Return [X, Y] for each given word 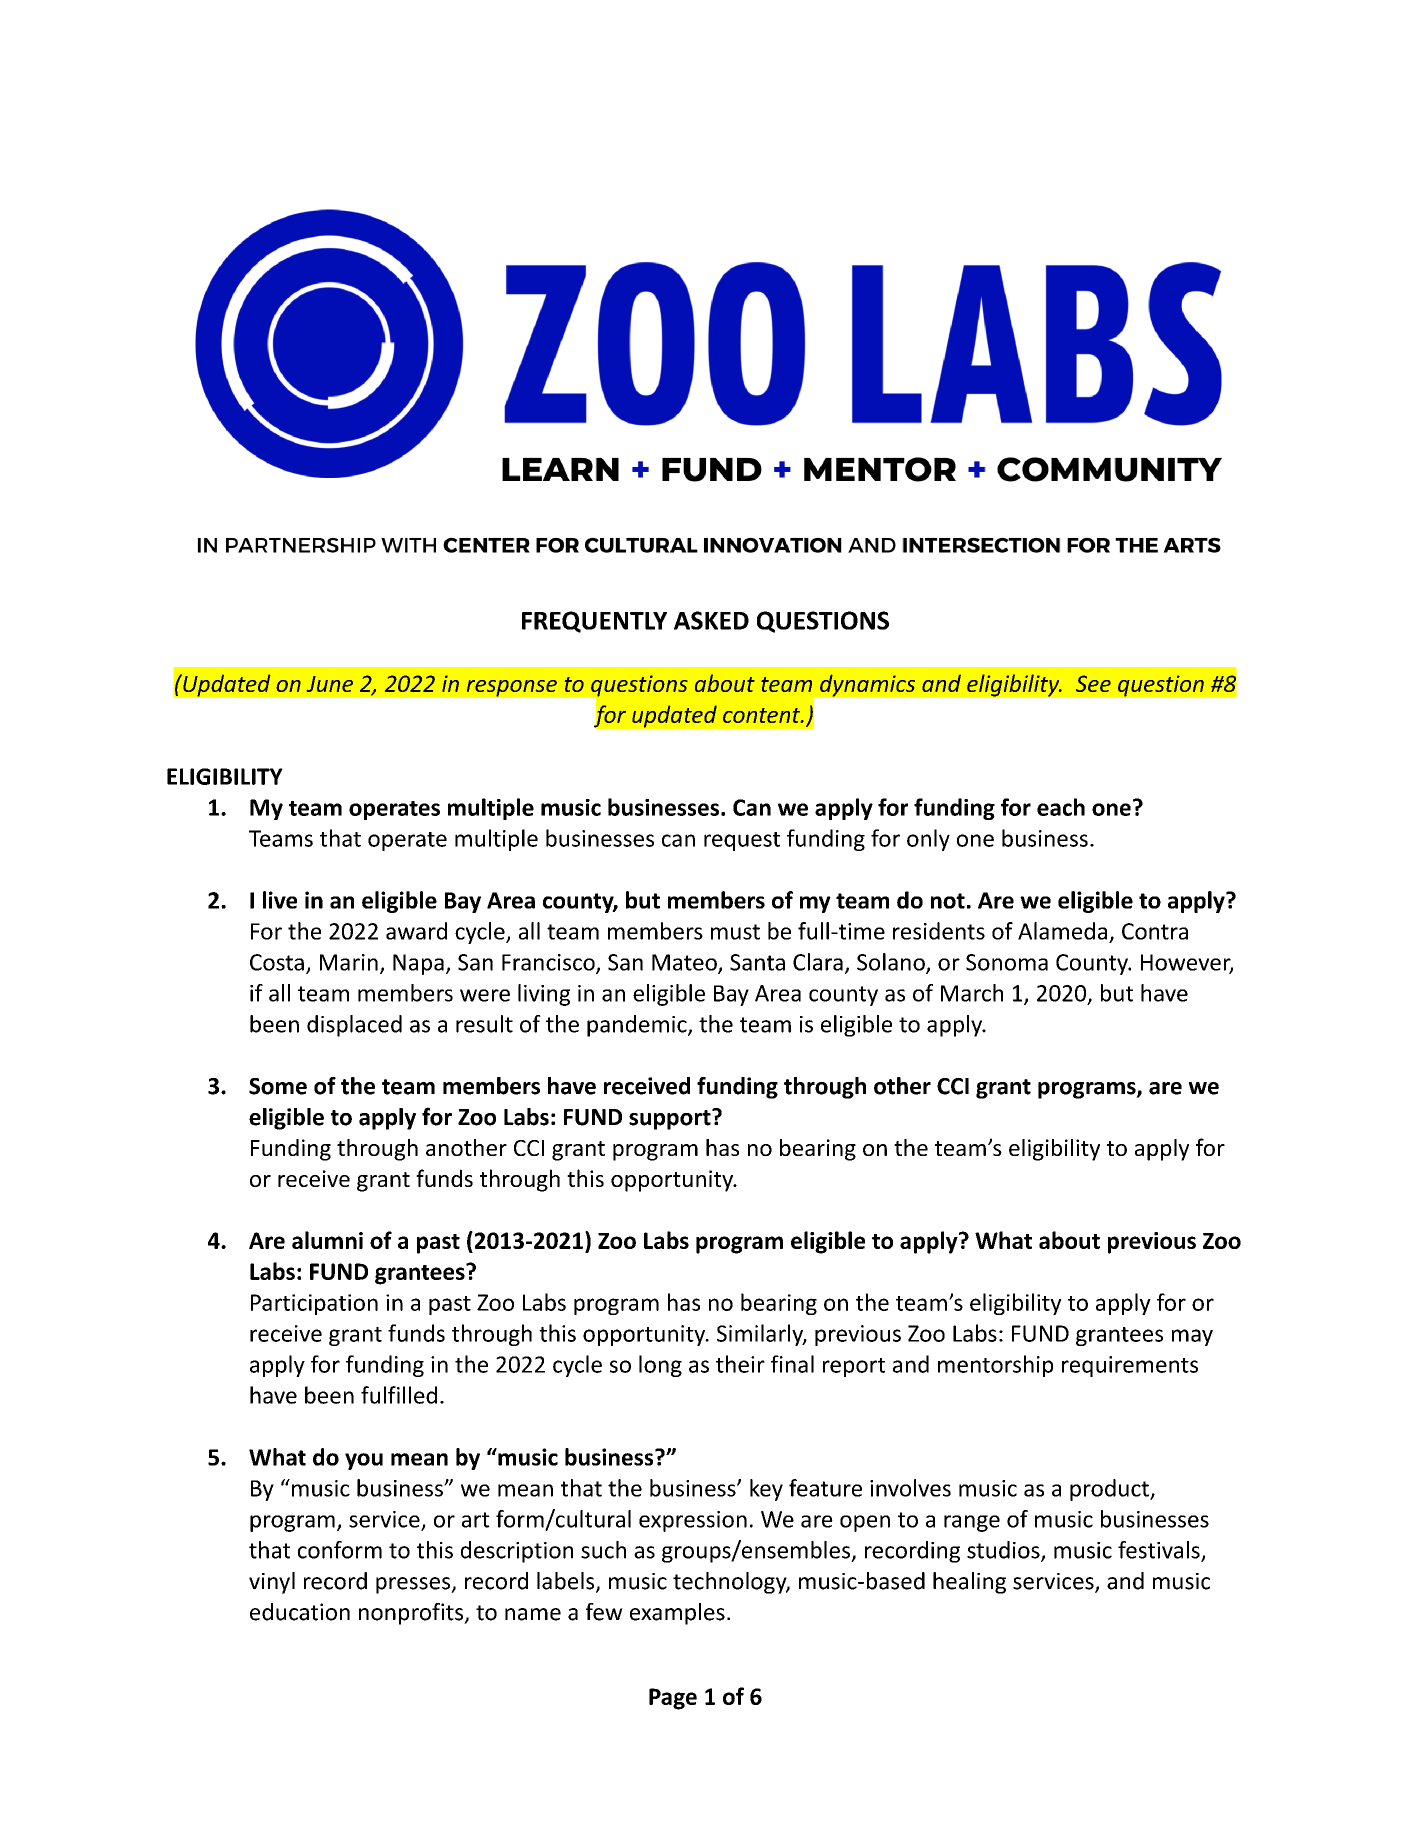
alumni [327, 1240]
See [1093, 683]
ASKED [711, 620]
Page [673, 1699]
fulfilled [399, 1395]
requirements [1130, 1366]
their [740, 1364]
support [671, 1119]
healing [969, 1583]
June [330, 684]
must [735, 932]
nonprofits [412, 1614]
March [972, 993]
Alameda [1062, 931]
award [416, 931]
